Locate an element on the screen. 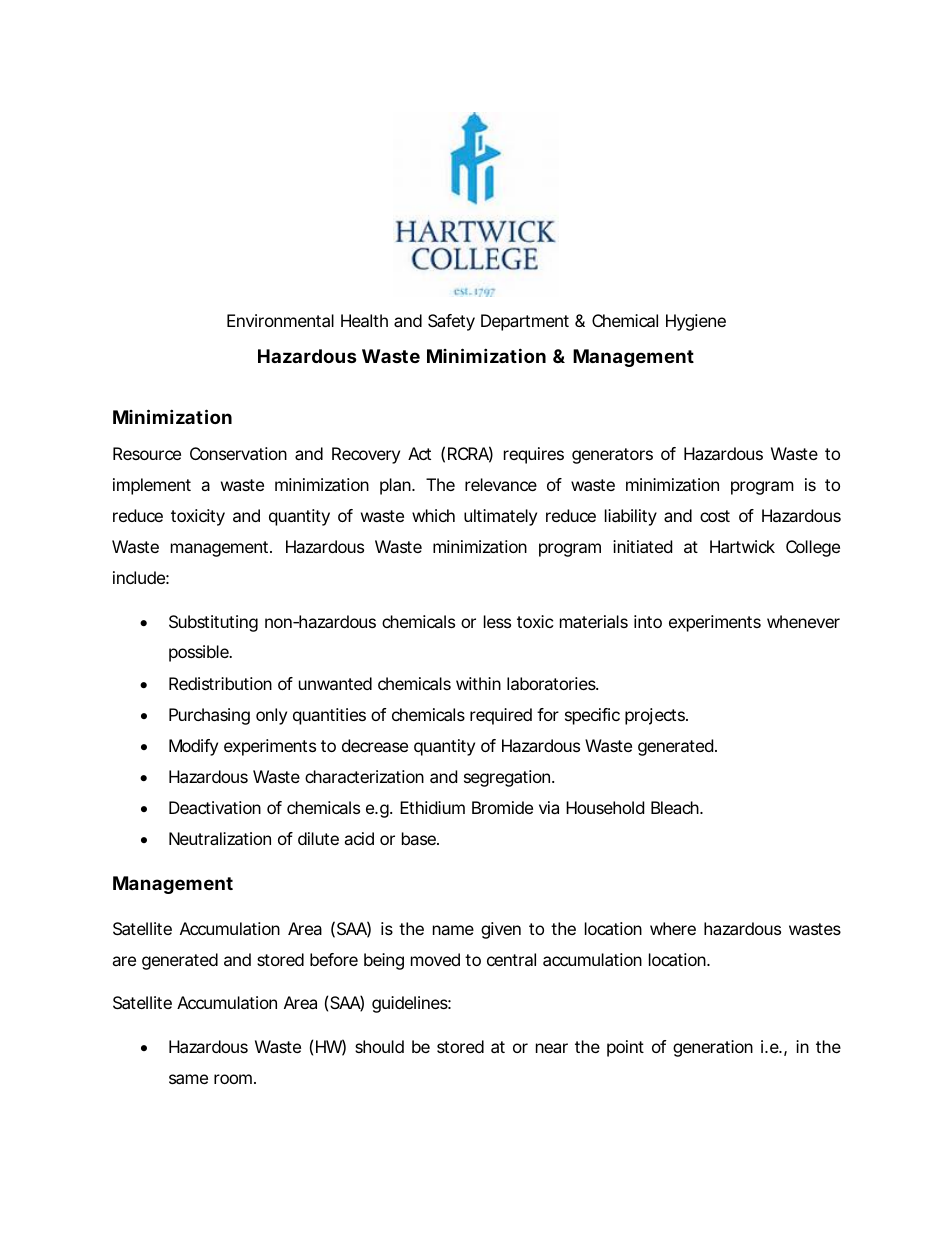 The height and width of the screenshot is (1233, 952). Redistribution is located at coordinates (220, 683).
